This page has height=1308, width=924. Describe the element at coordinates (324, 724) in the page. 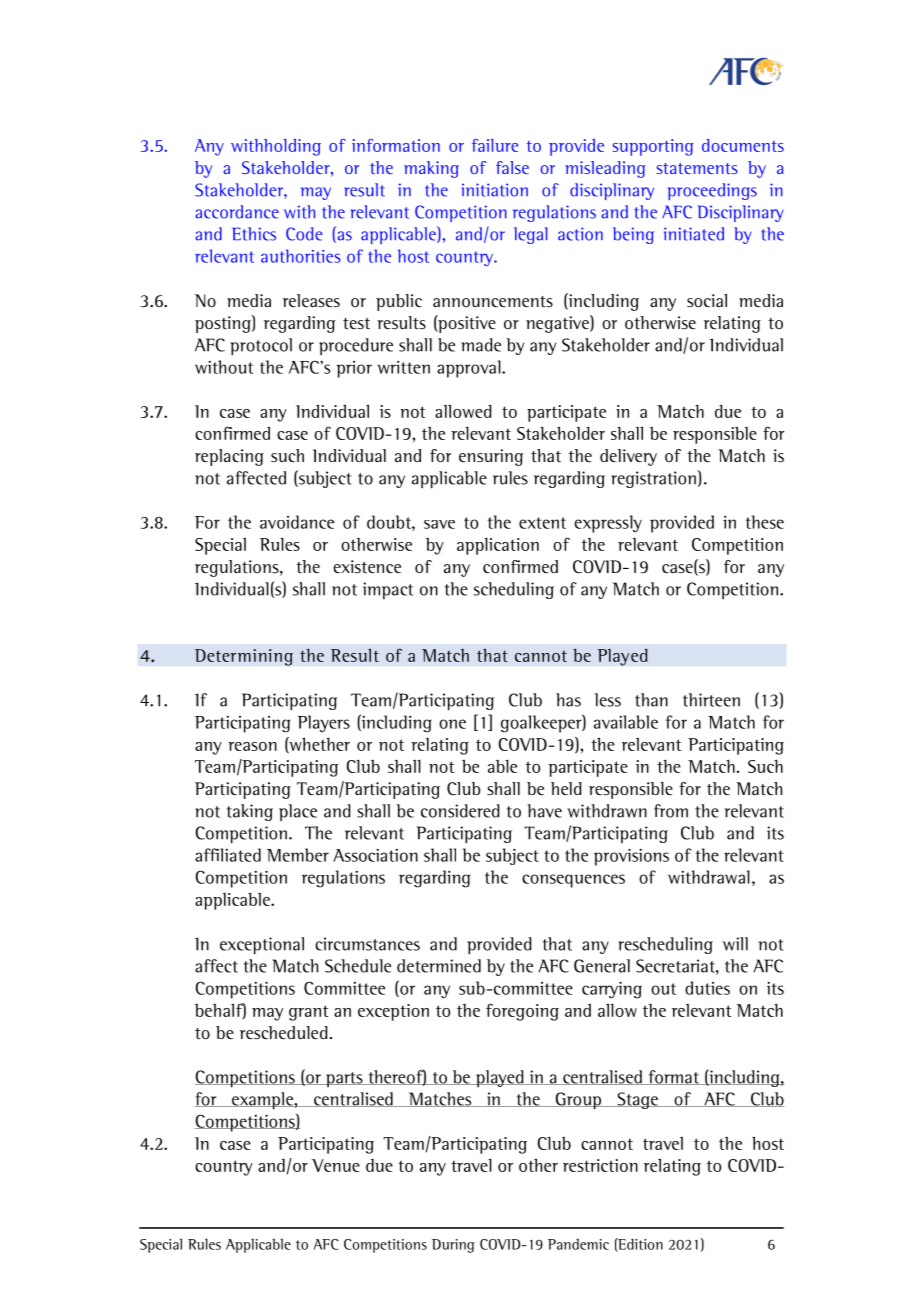

I see `Players` at that location.
